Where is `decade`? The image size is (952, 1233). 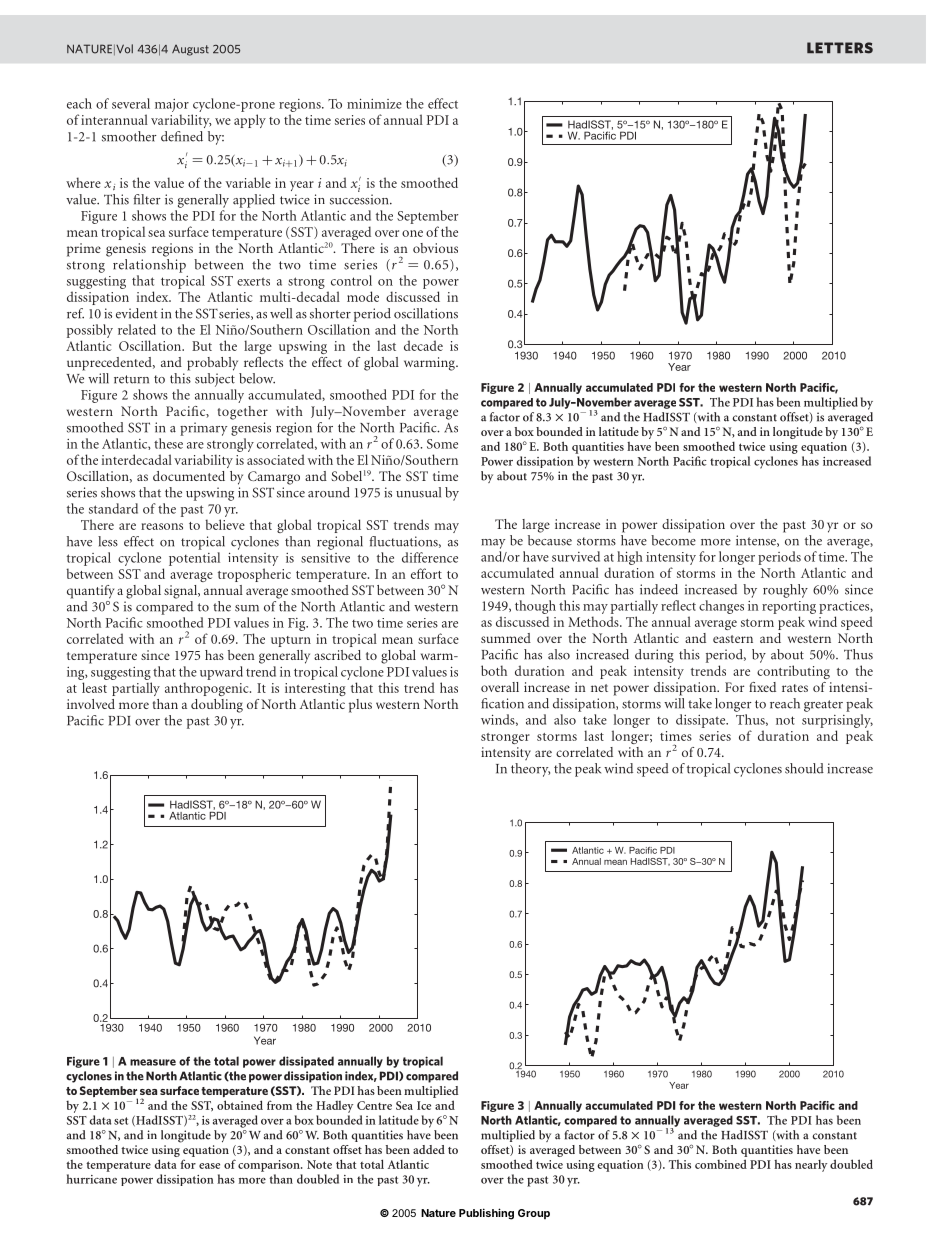
decade is located at coordinates (423, 345).
